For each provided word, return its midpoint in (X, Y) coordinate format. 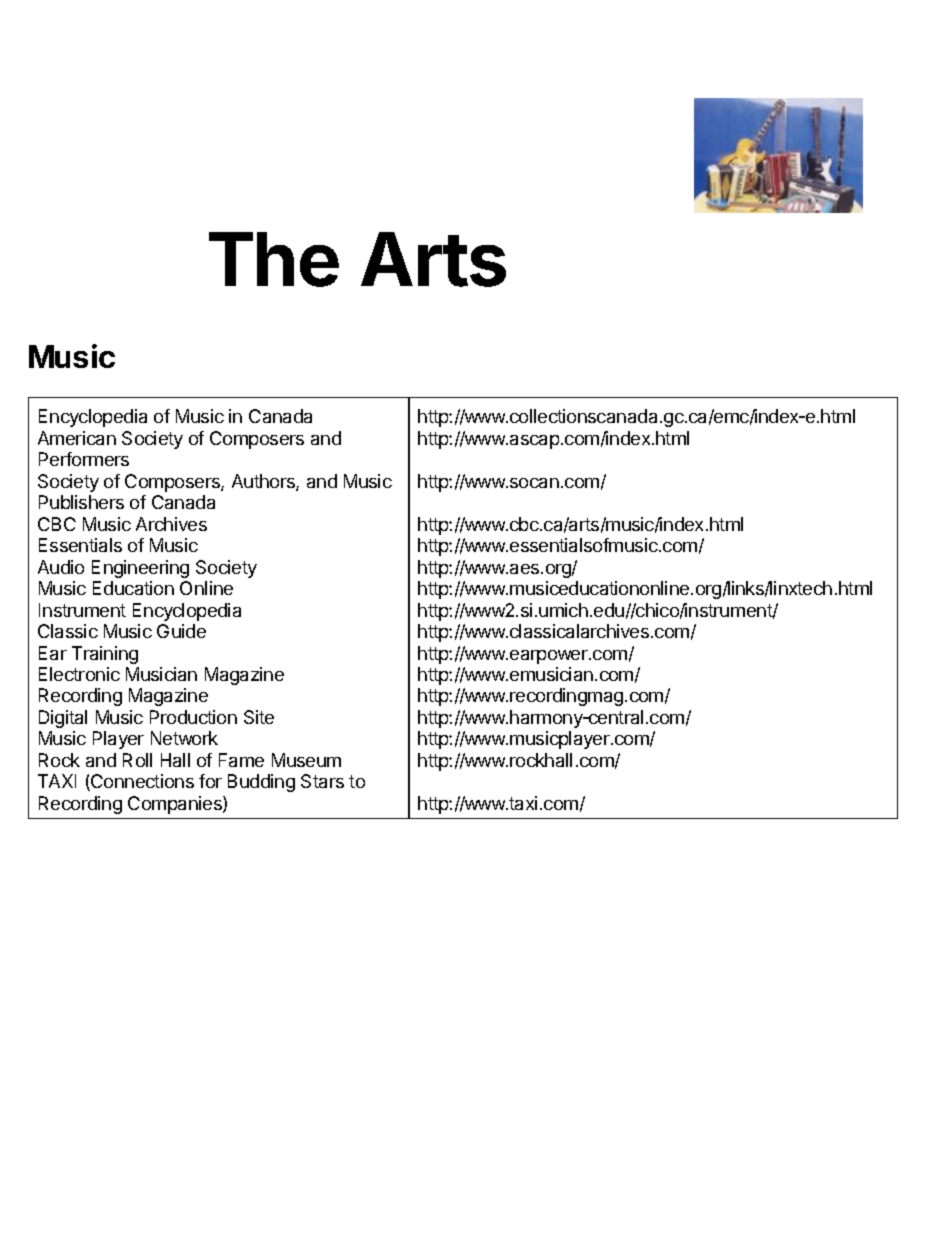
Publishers (81, 502)
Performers (84, 459)
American (77, 438)
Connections (141, 782)
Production (193, 717)
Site (259, 717)
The (274, 259)
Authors (264, 482)
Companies (176, 805)
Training (105, 655)
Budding (261, 783)
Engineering (140, 569)
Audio (61, 567)
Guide (181, 631)
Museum (306, 760)
